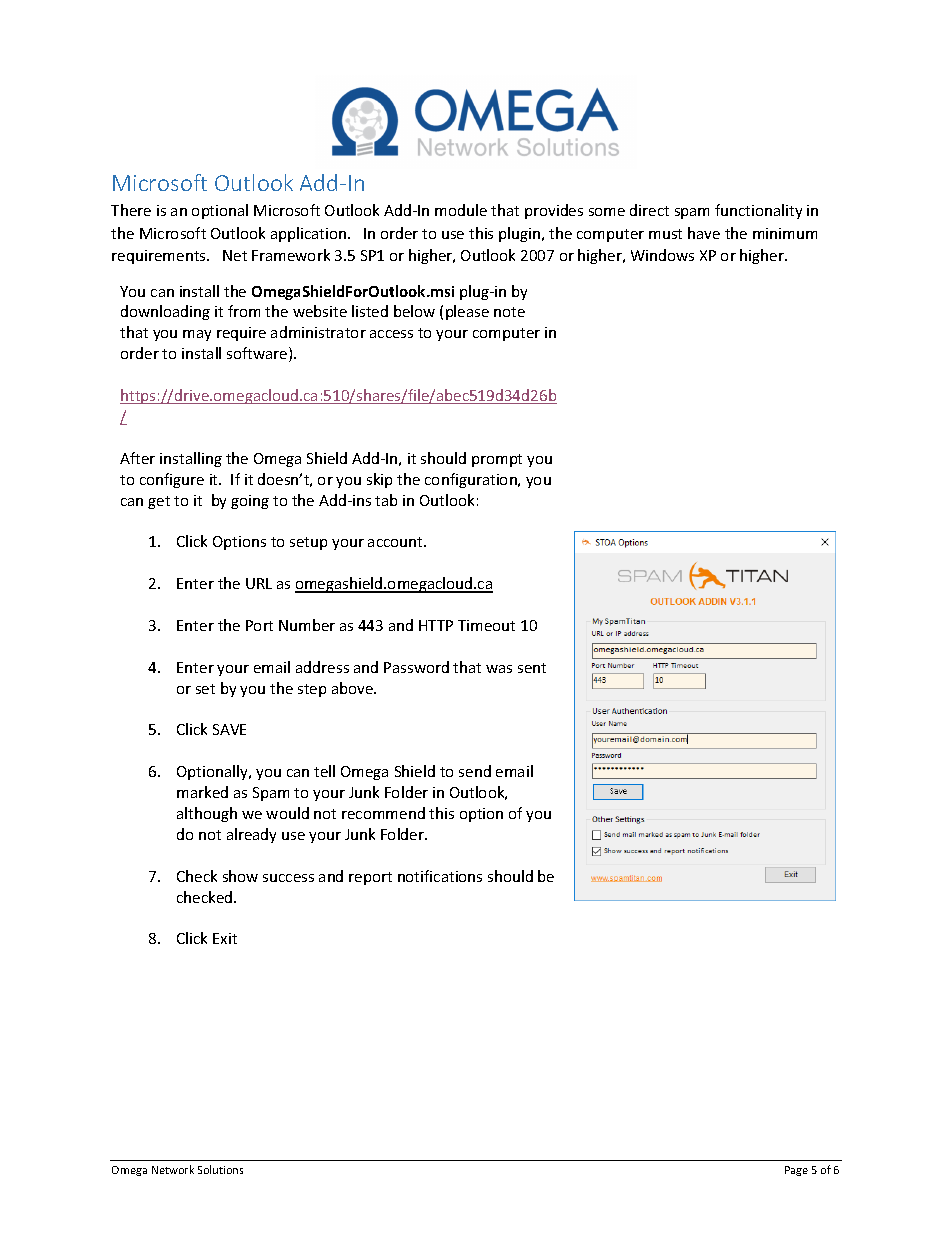 The width and height of the screenshot is (952, 1233). Describe the element at coordinates (499, 669) in the screenshot. I see `was` at that location.
